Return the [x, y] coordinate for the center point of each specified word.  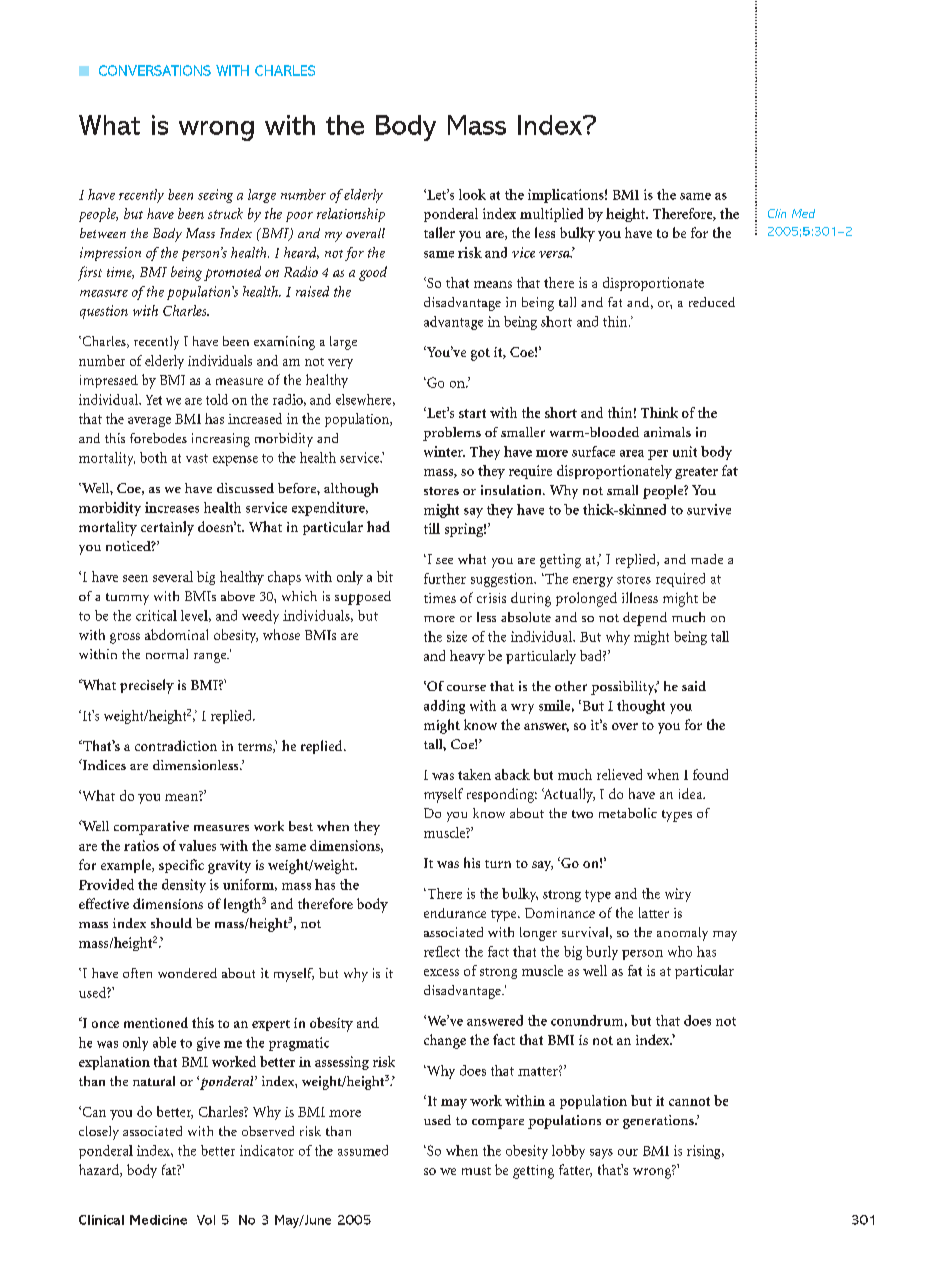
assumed [363, 1150]
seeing [215, 196]
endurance [455, 913]
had [378, 526]
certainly [167, 528]
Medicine [158, 1220]
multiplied [551, 215]
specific [181, 866]
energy [593, 582]
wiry [678, 895]
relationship [351, 215]
